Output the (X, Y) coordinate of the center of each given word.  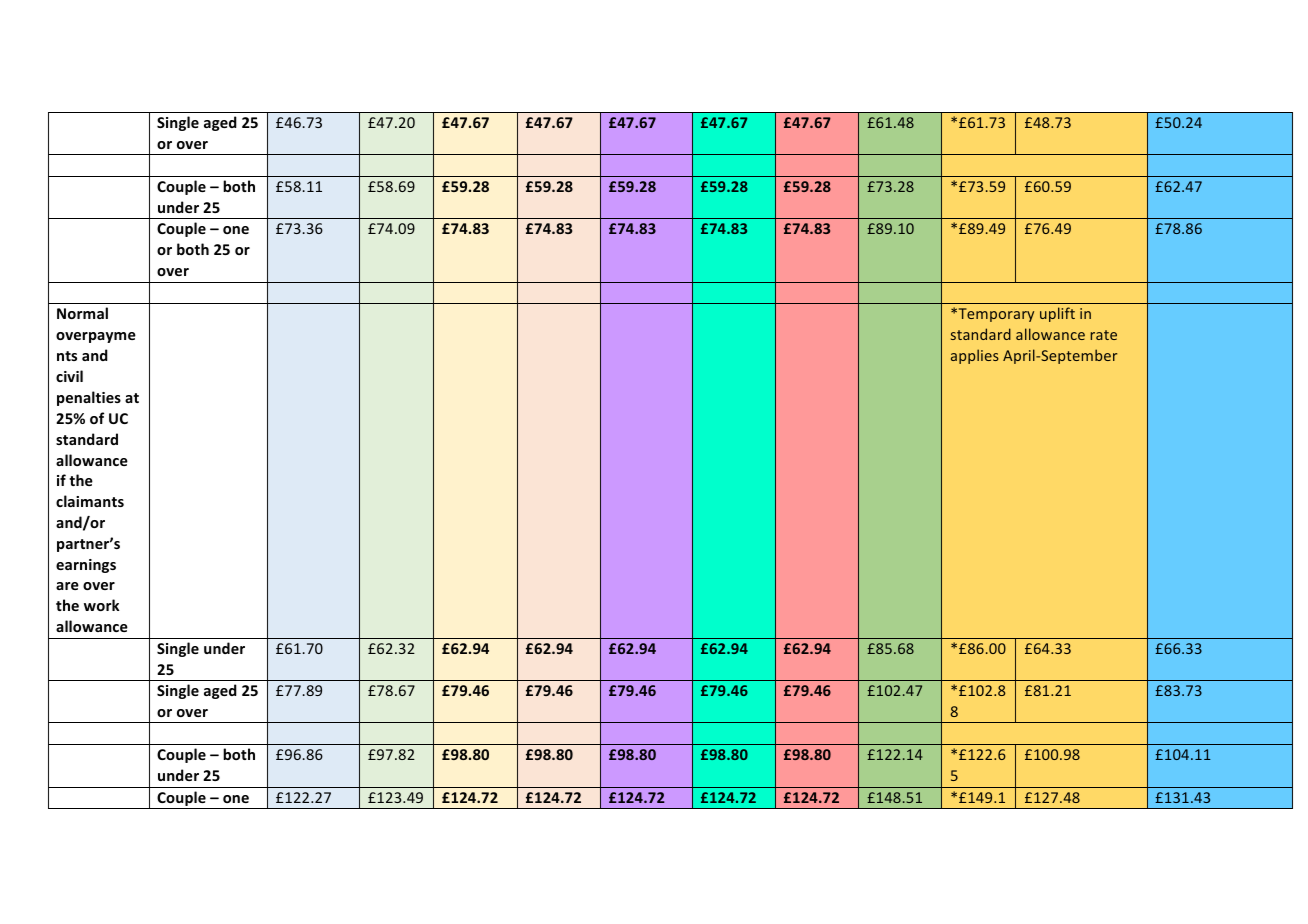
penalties (89, 398)
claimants (90, 501)
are (67, 586)
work (102, 605)
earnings (86, 566)
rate (1104, 335)
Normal (82, 313)
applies (975, 356)
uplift (1057, 314)
